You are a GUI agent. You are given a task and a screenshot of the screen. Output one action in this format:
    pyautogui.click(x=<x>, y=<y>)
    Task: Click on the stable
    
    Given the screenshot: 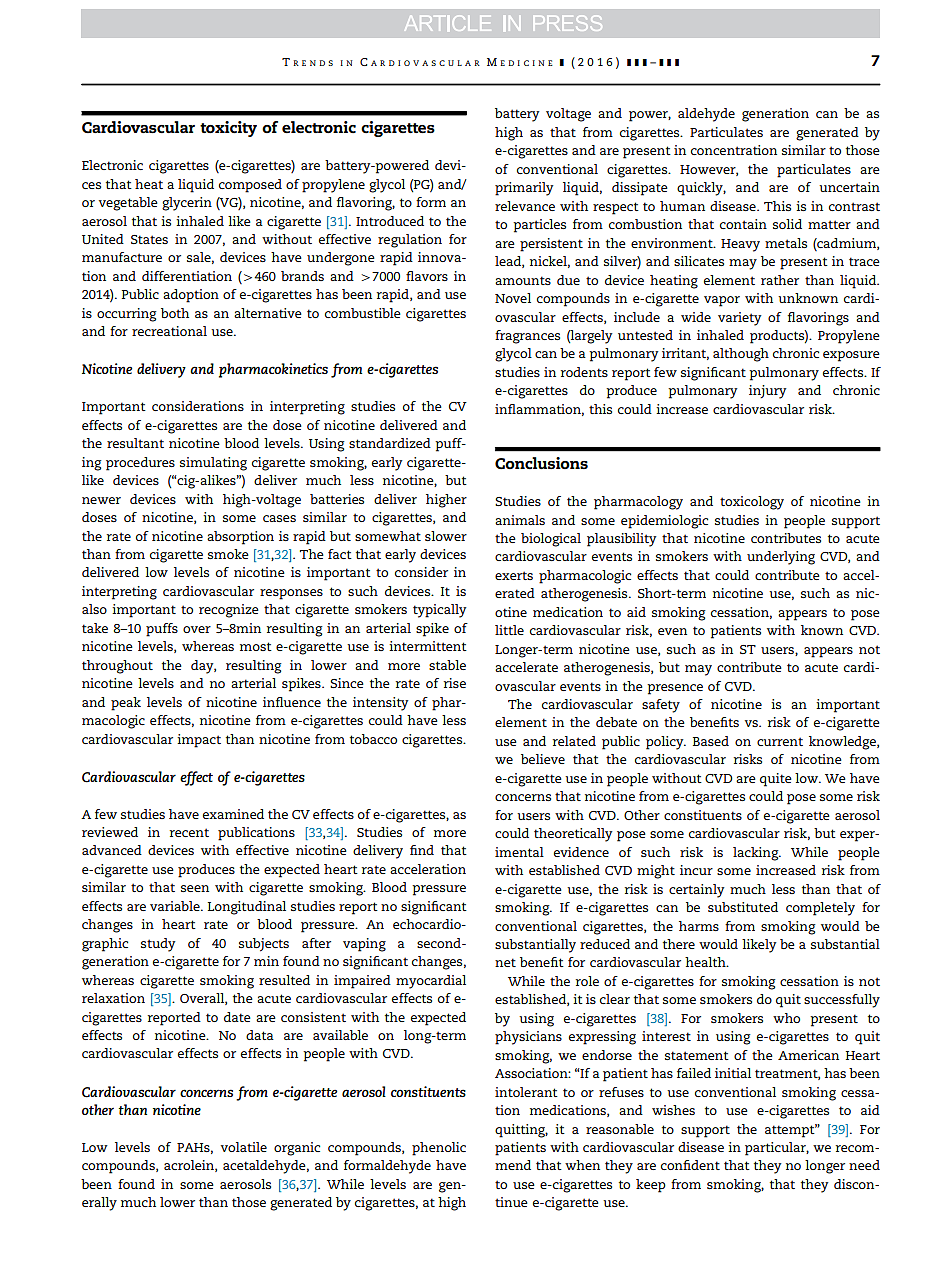 What is the action you would take?
    pyautogui.click(x=447, y=665)
